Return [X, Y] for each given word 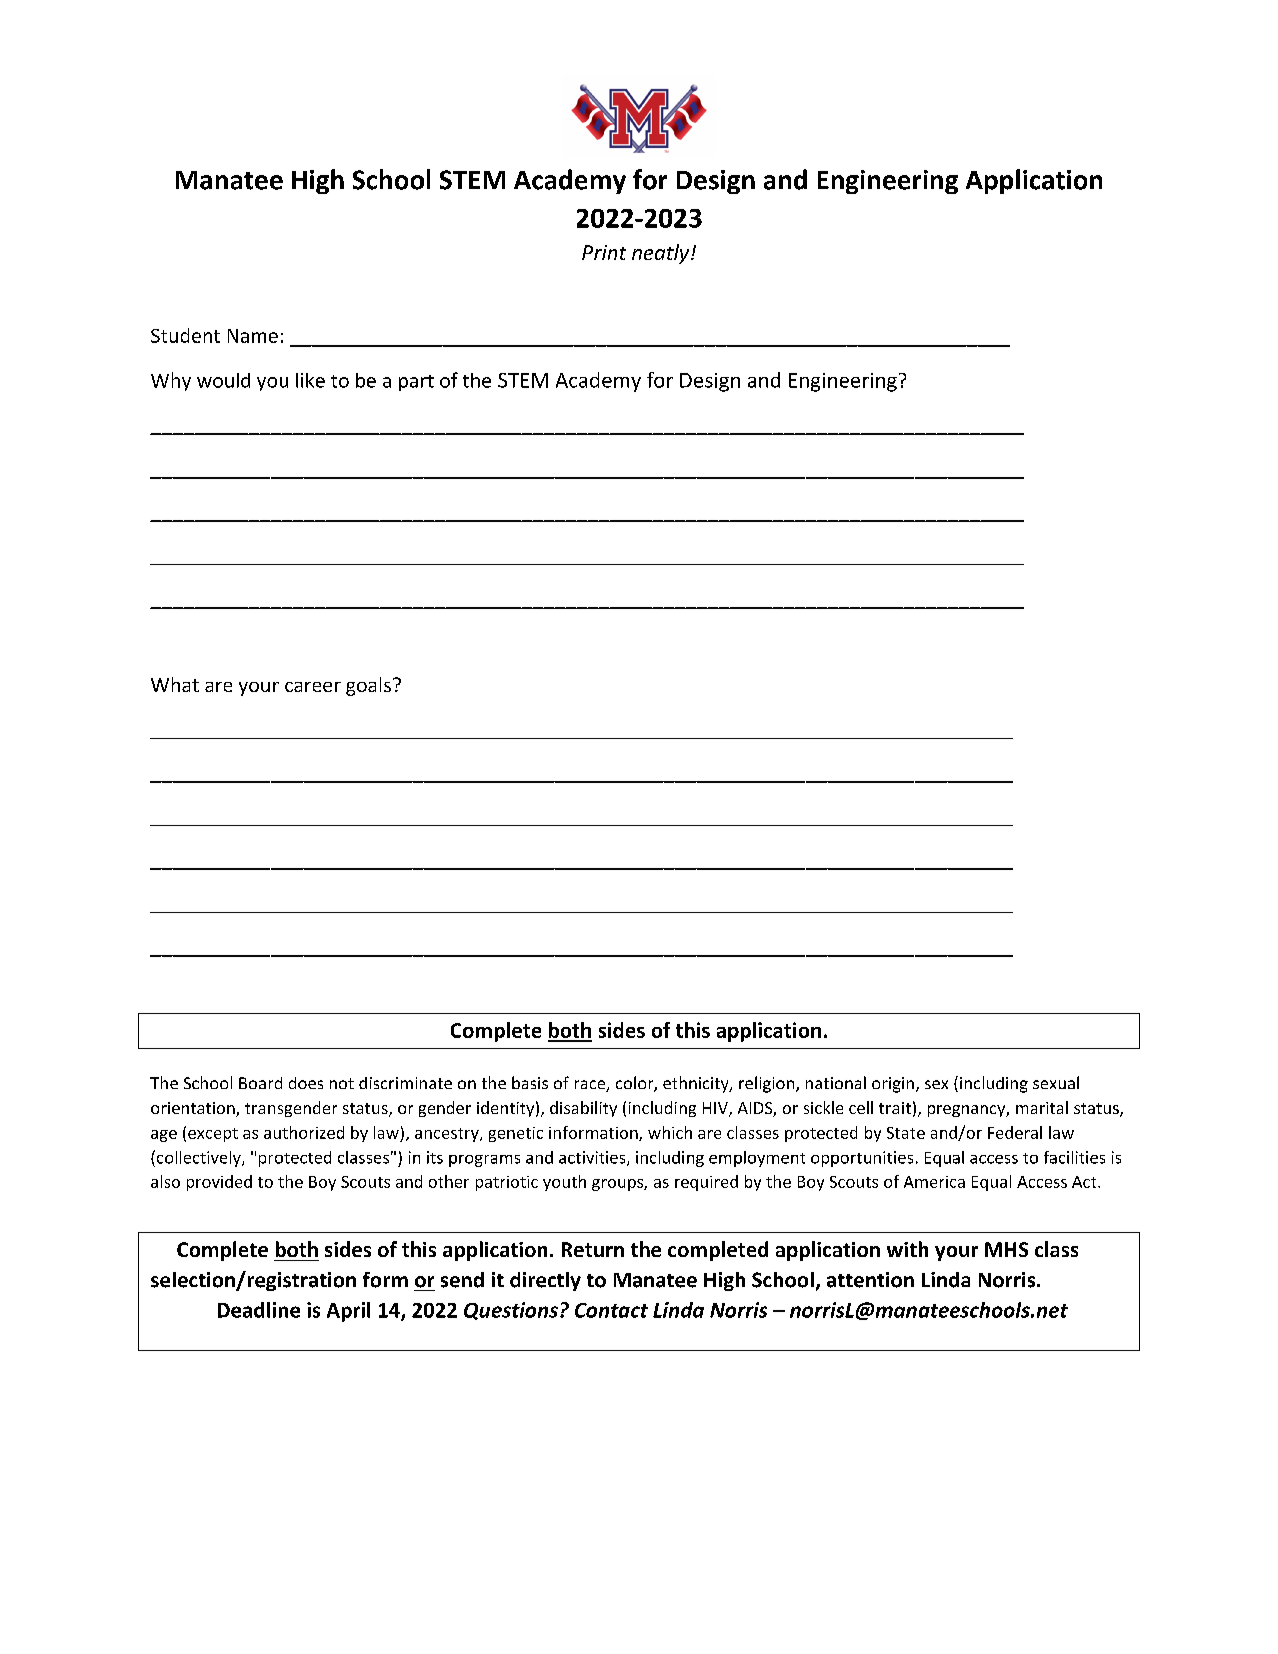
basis [530, 1082]
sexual [1056, 1082]
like [310, 380]
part [416, 383]
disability [583, 1109]
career [313, 687]
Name [253, 336]
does [306, 1083]
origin [893, 1085]
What [175, 684]
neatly [662, 254]
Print [604, 252]
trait [895, 1108]
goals [368, 686]
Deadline [259, 1310]
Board [260, 1083]
